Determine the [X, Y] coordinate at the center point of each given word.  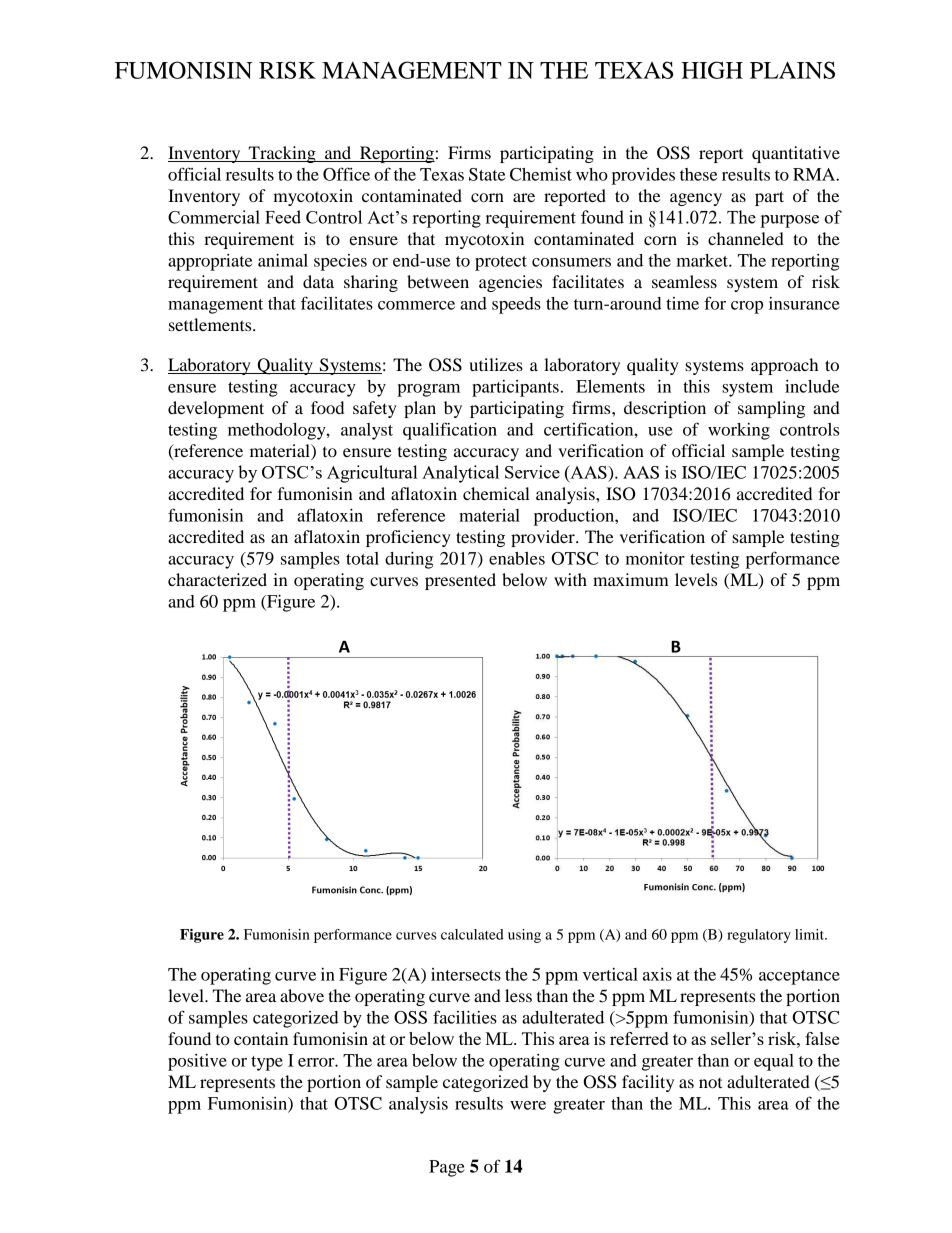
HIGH [712, 70]
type [267, 1063]
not [710, 1083]
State [487, 174]
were [528, 1105]
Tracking [282, 154]
